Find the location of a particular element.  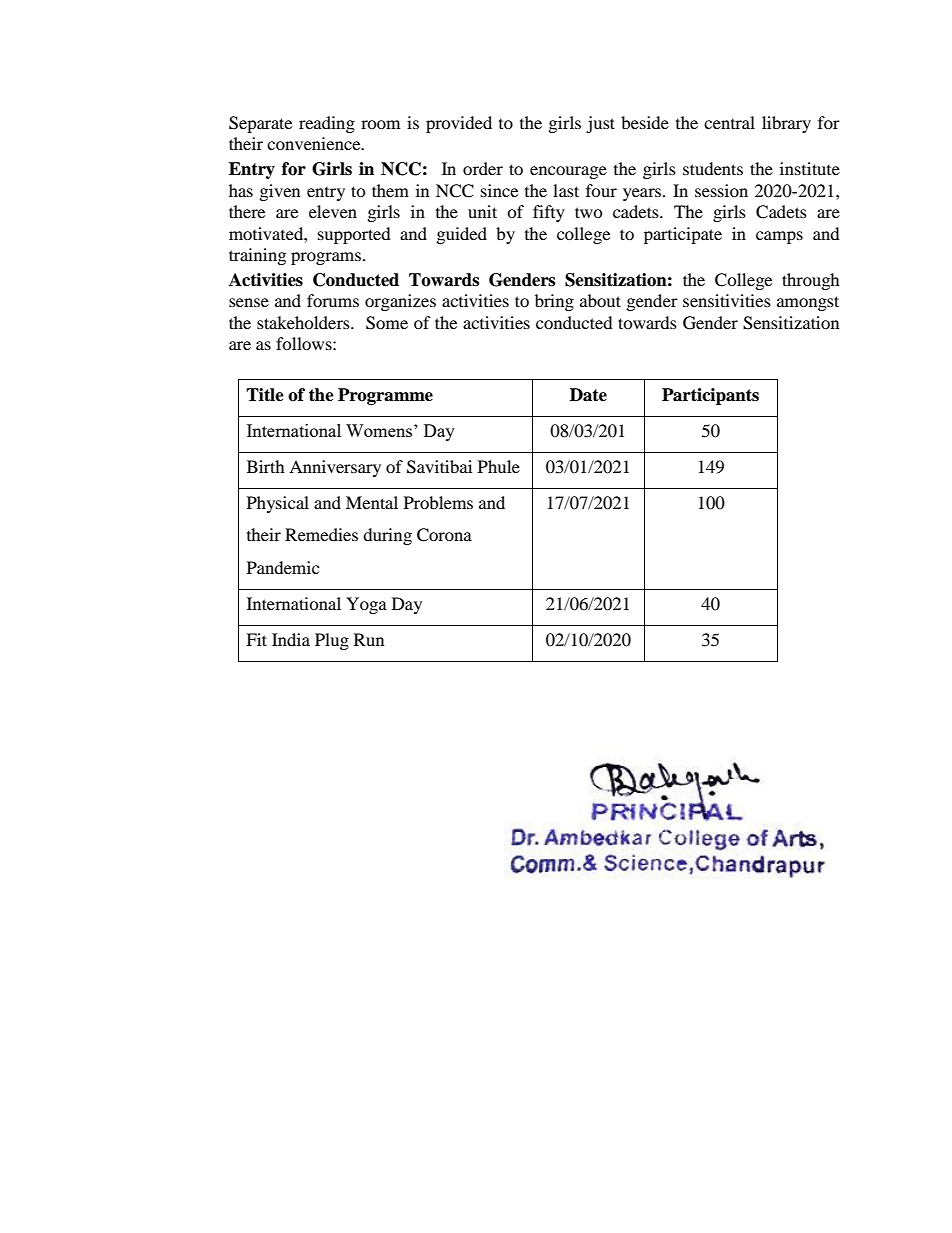

India is located at coordinates (291, 639).
